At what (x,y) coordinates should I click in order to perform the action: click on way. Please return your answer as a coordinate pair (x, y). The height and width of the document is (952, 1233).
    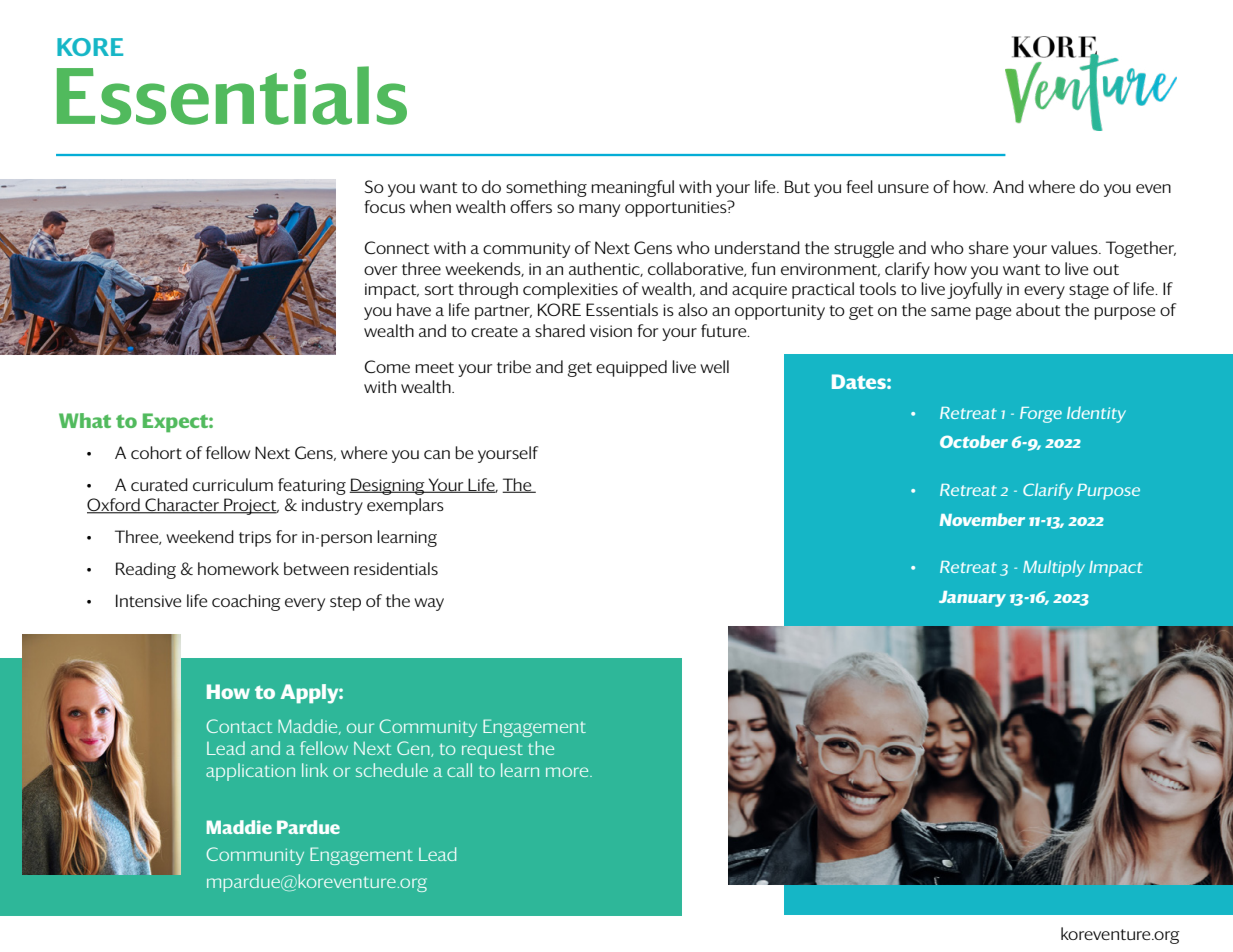
    Looking at the image, I should click on (429, 604).
